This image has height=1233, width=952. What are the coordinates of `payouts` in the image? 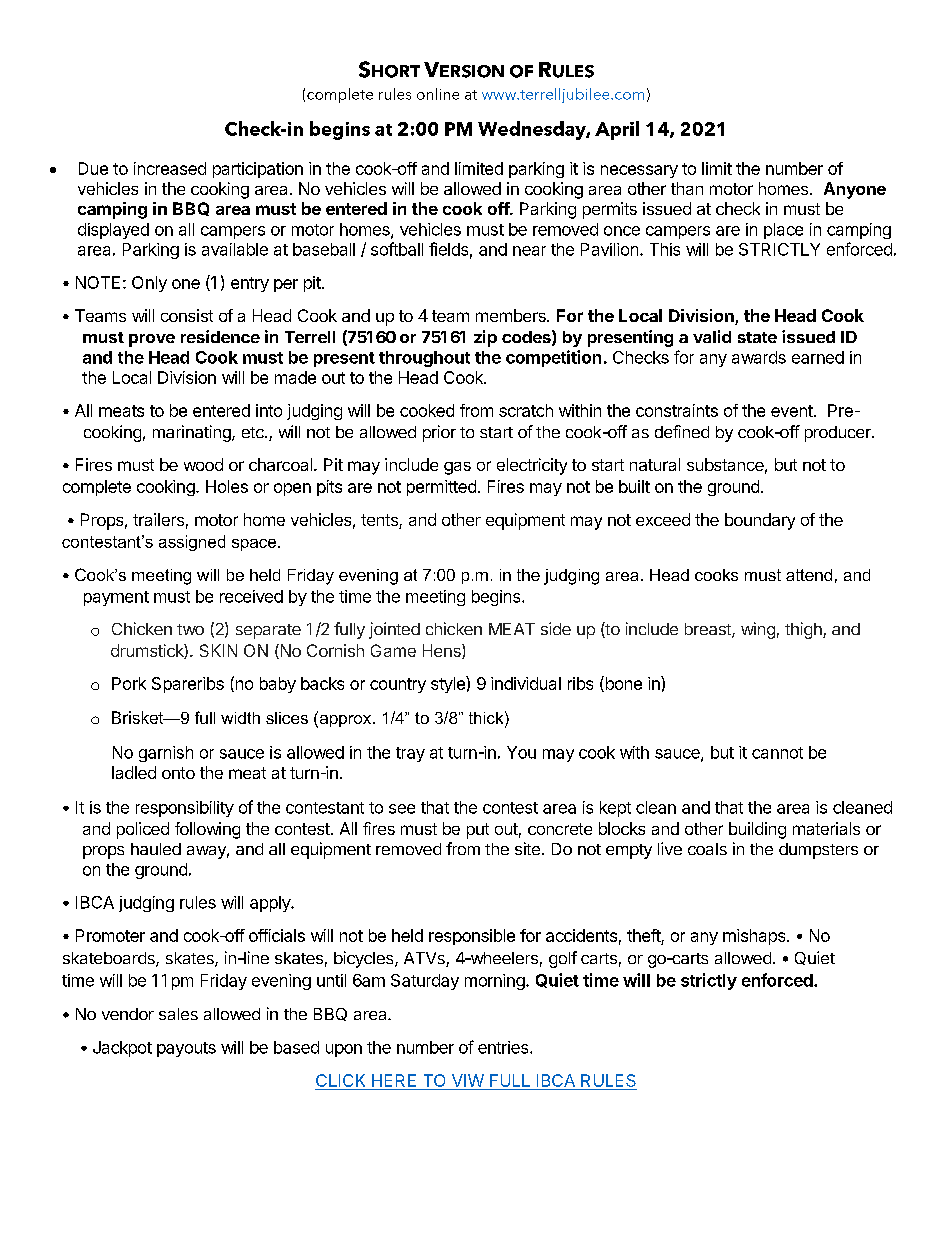 It's located at (186, 1049).
